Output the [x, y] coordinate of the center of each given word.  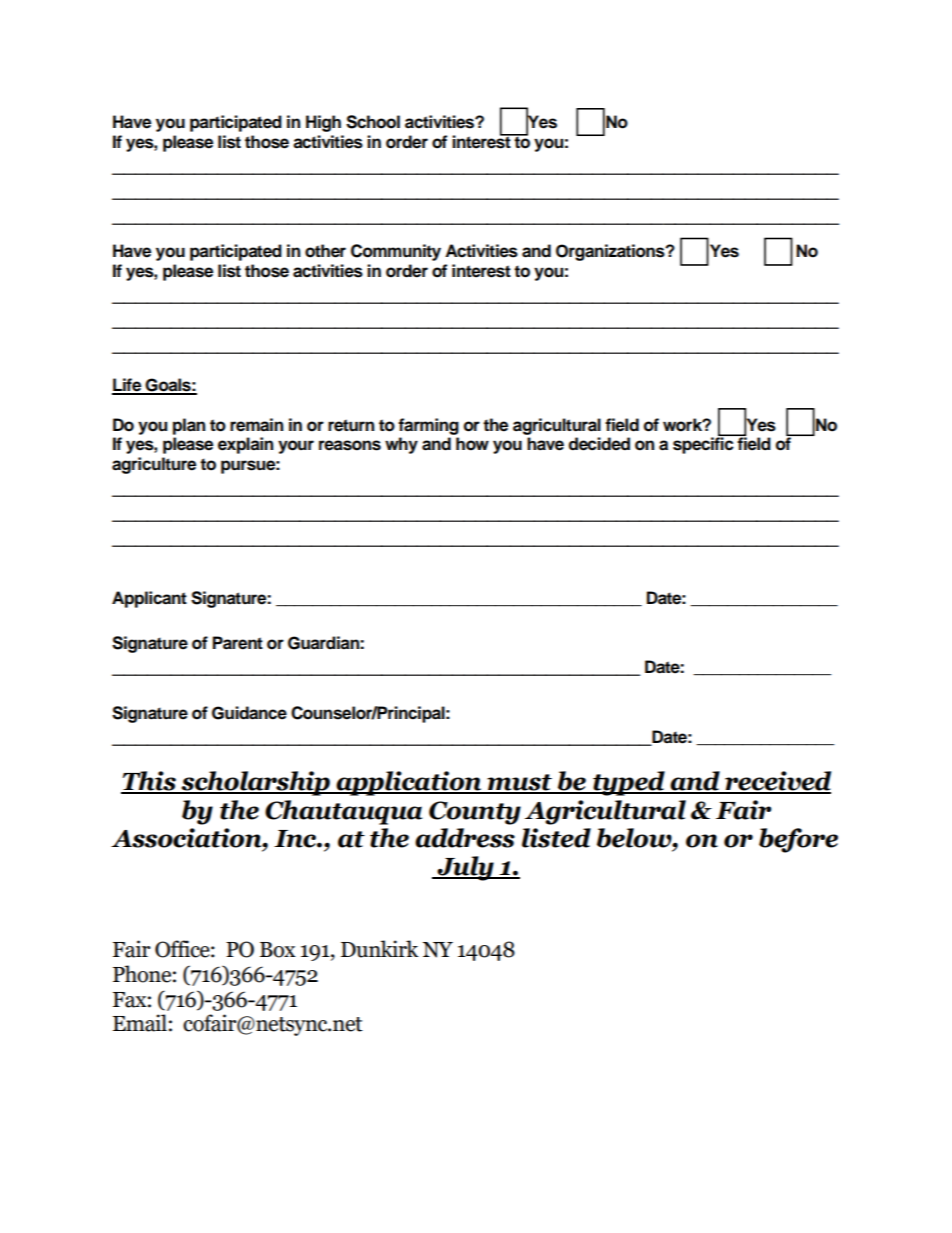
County [475, 813]
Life [128, 386]
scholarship [256, 783]
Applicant [149, 599]
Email [140, 1023]
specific [703, 445]
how [472, 444]
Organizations [611, 252]
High [323, 123]
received [777, 782]
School [373, 122]
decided [599, 444]
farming [428, 426]
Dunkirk [380, 949]
